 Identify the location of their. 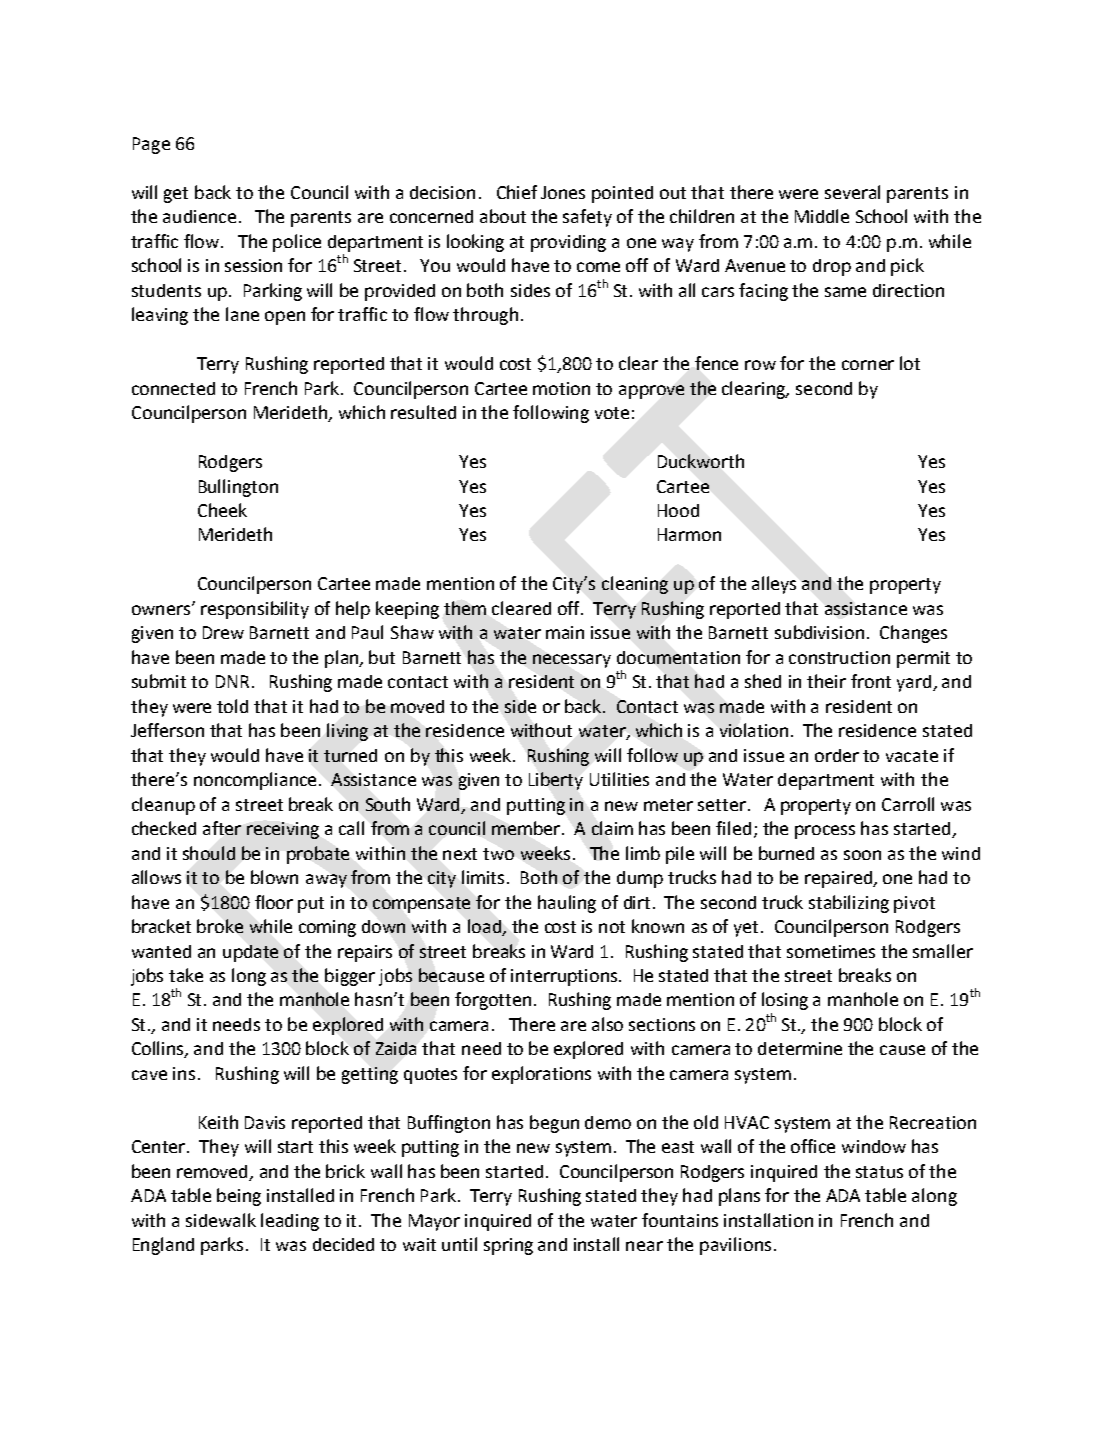
(826, 681).
